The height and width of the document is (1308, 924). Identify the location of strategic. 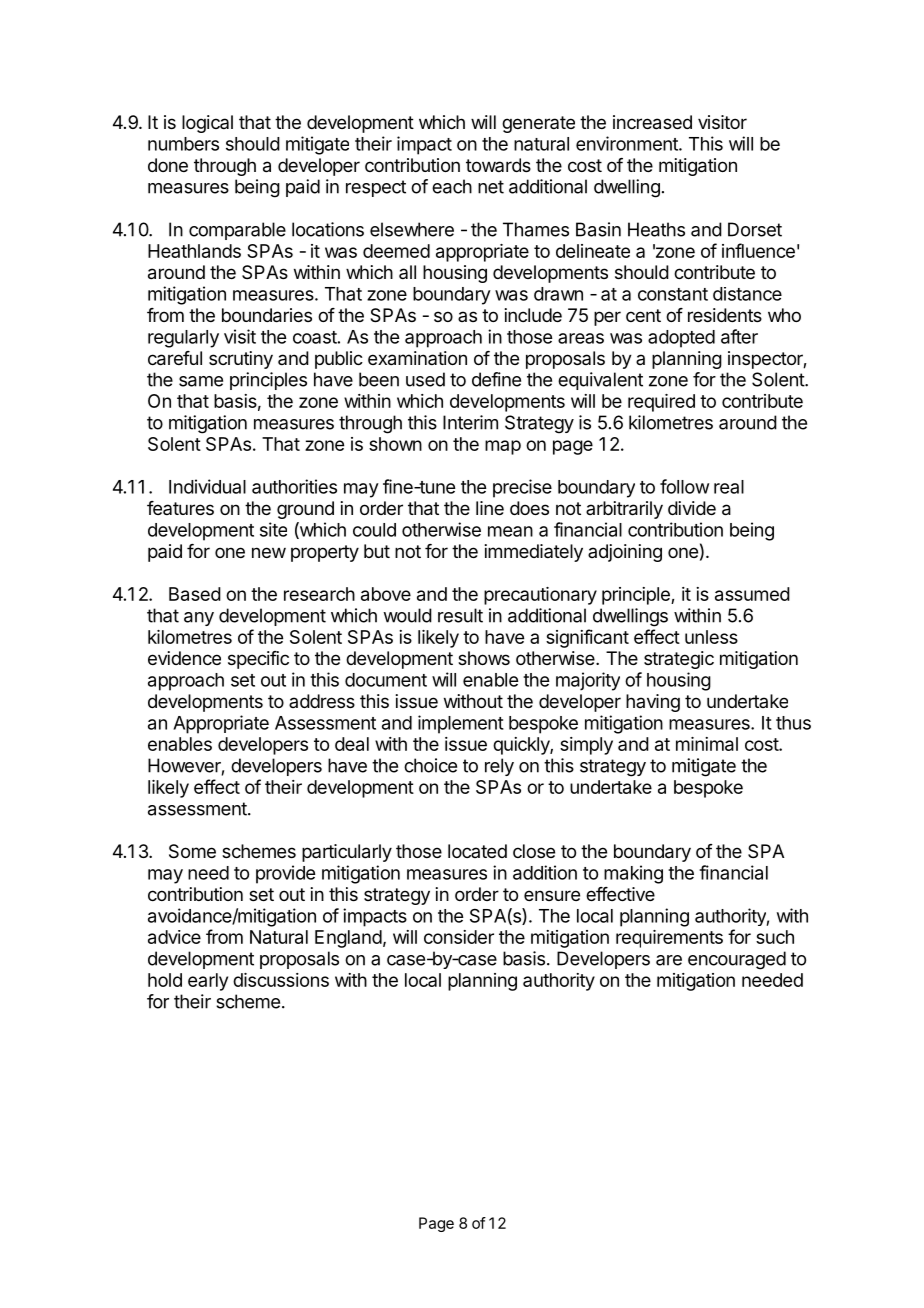
(679, 660).
